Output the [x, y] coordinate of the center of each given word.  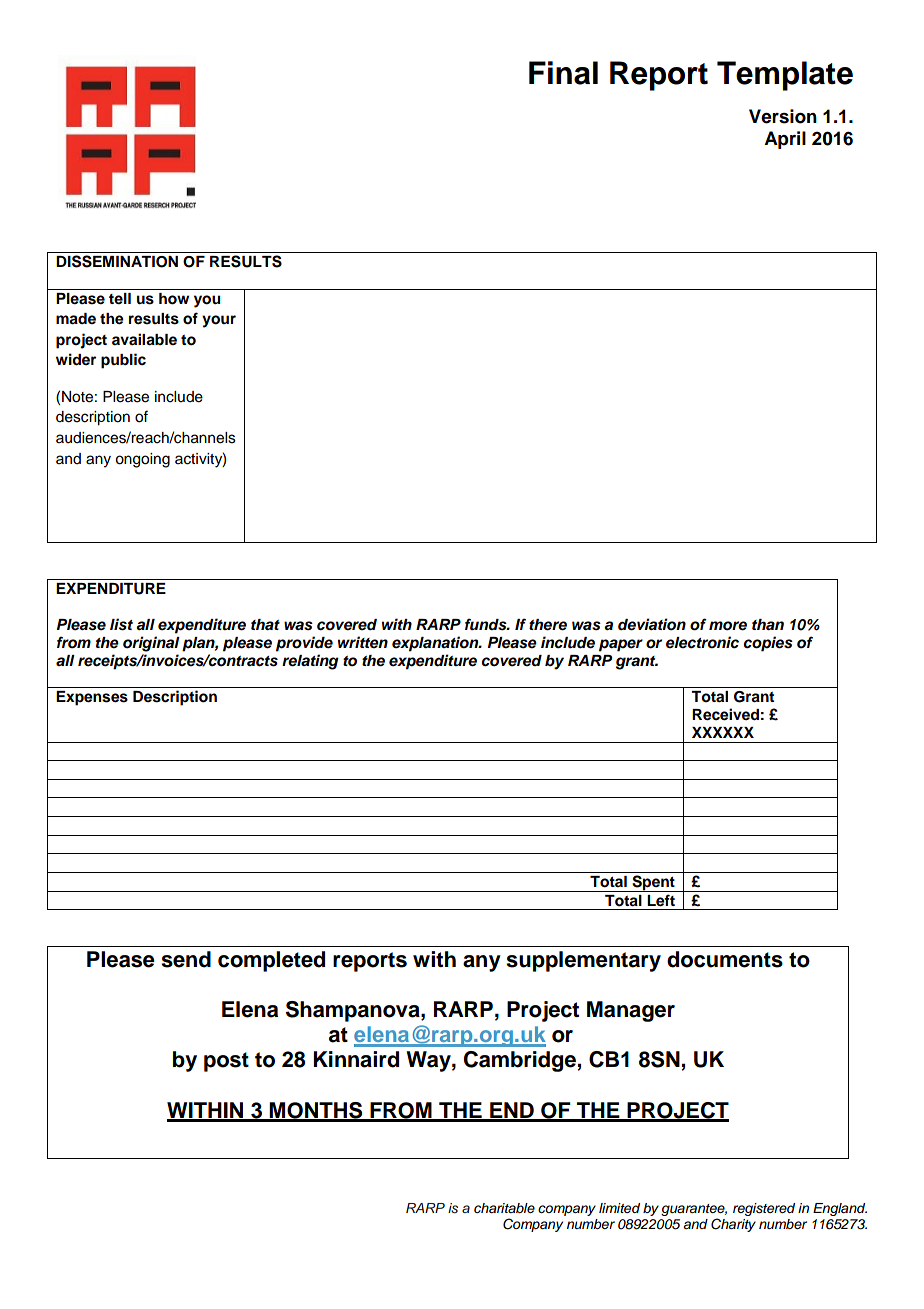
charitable [504, 1208]
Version [783, 116]
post [226, 1062]
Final [563, 73]
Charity [733, 1225]
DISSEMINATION [117, 261]
